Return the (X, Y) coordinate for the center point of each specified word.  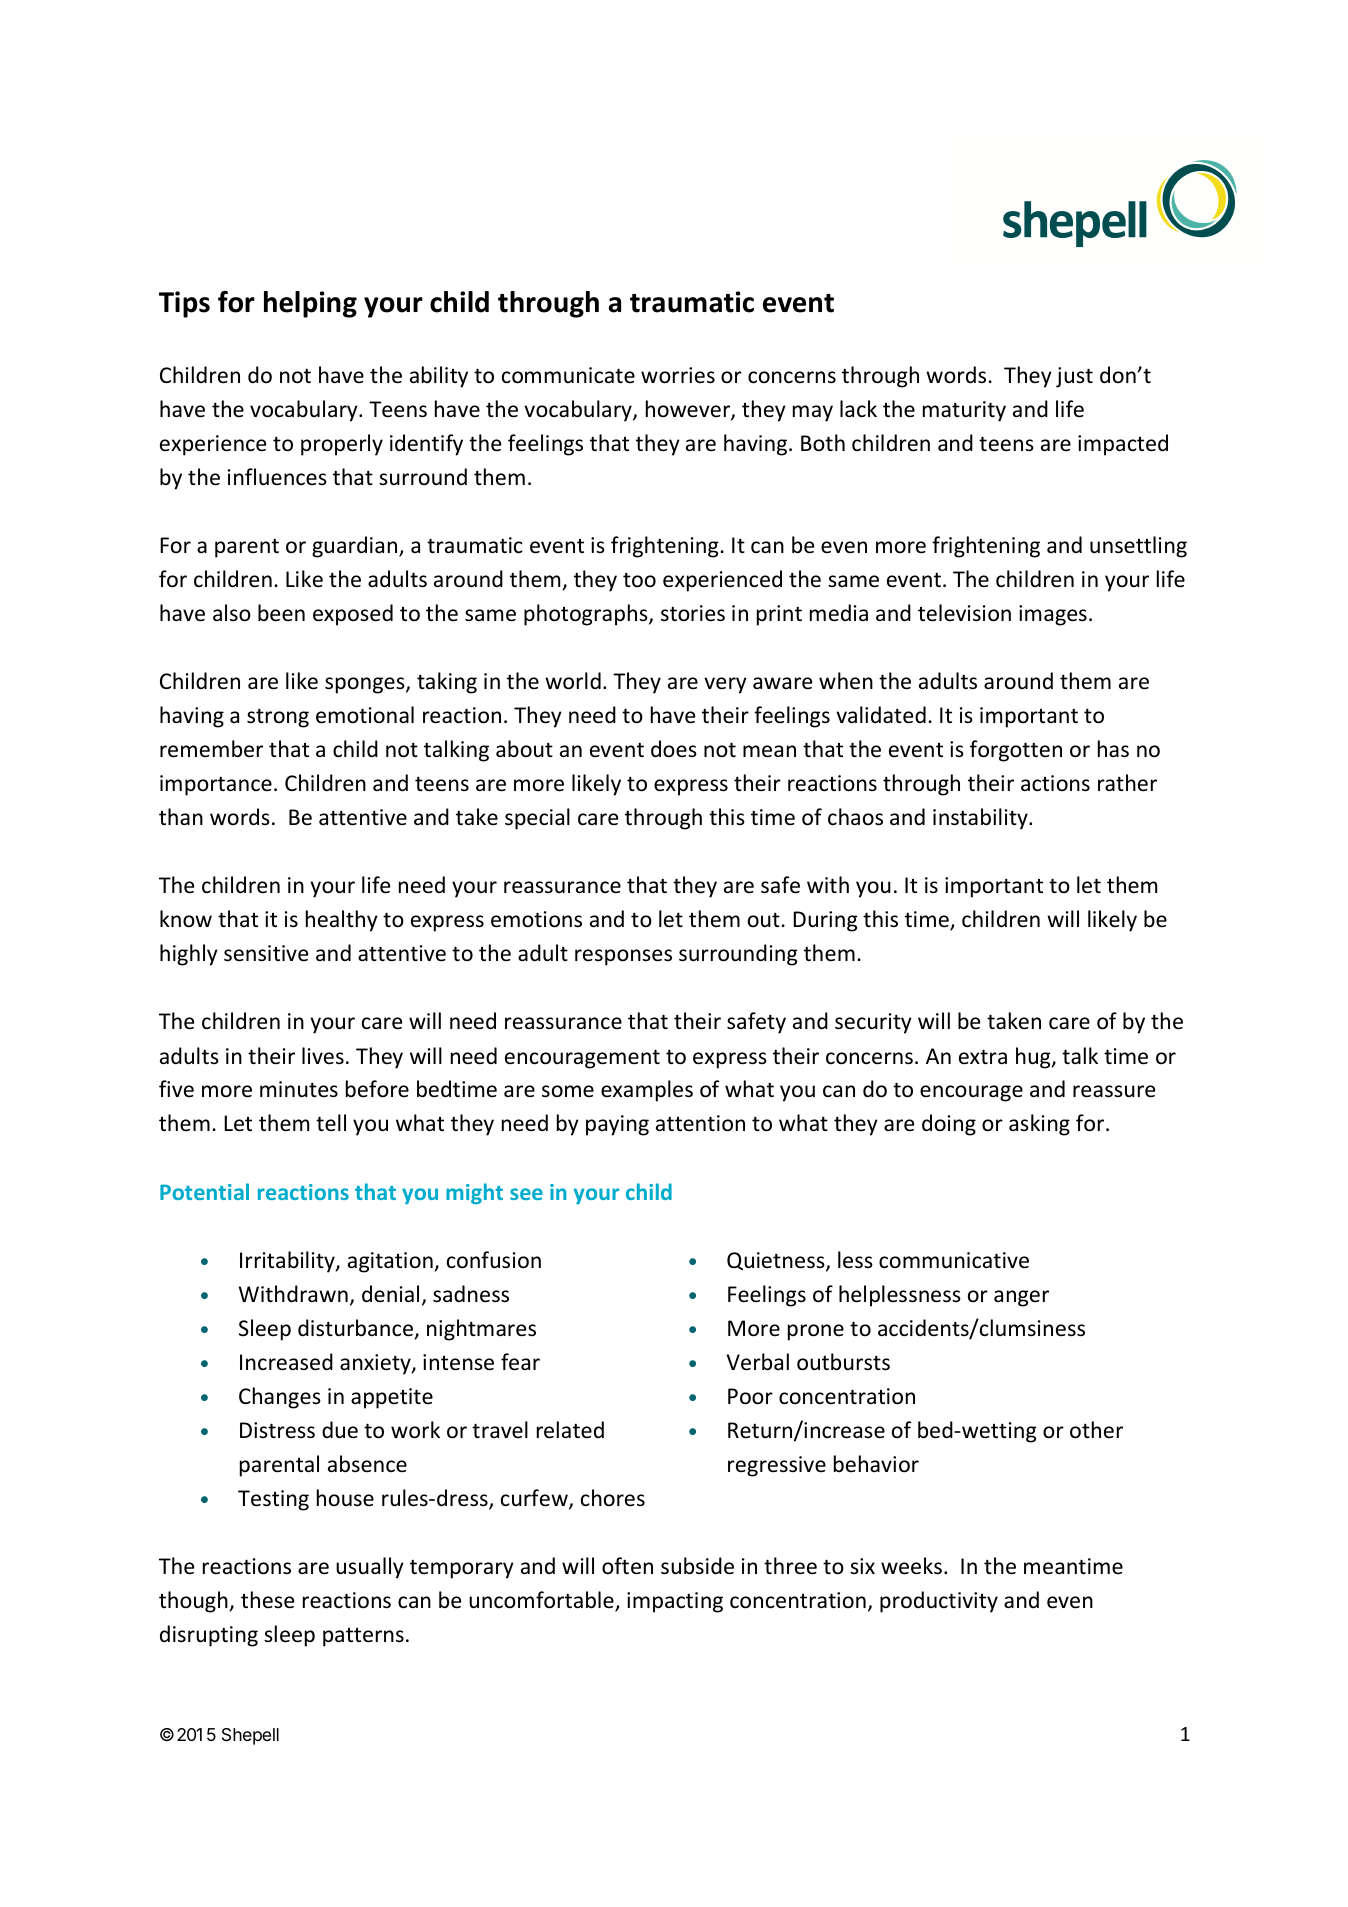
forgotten (1016, 751)
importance (216, 785)
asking (1039, 1125)
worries (678, 375)
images (1053, 615)
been (281, 613)
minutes (299, 1089)
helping (310, 304)
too (639, 580)
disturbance (355, 1328)
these (267, 1600)
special (537, 819)
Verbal (758, 1362)
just (1074, 377)
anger (1021, 1298)
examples (647, 1091)
